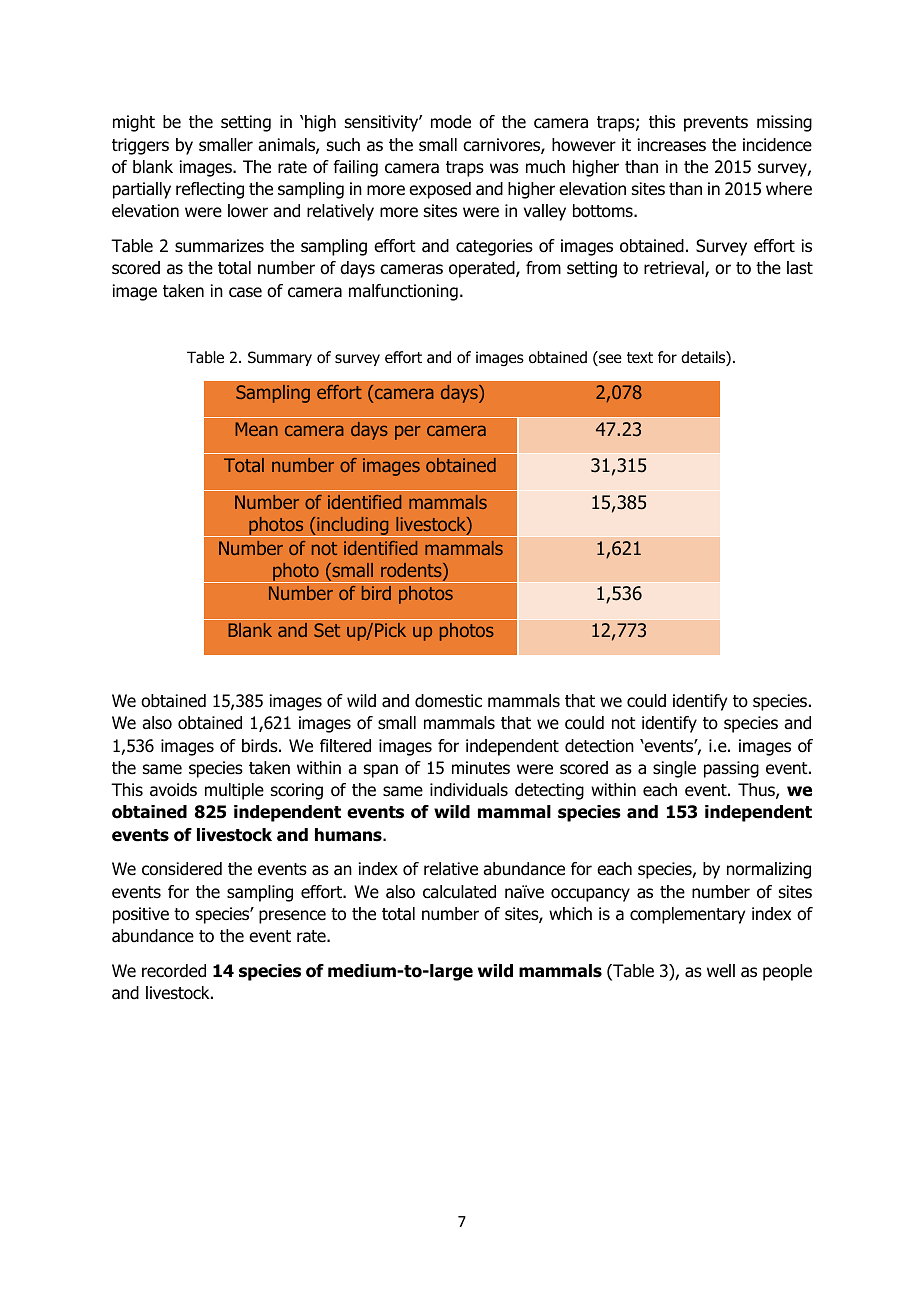 The image size is (924, 1308). I want to click on increases, so click(672, 145).
